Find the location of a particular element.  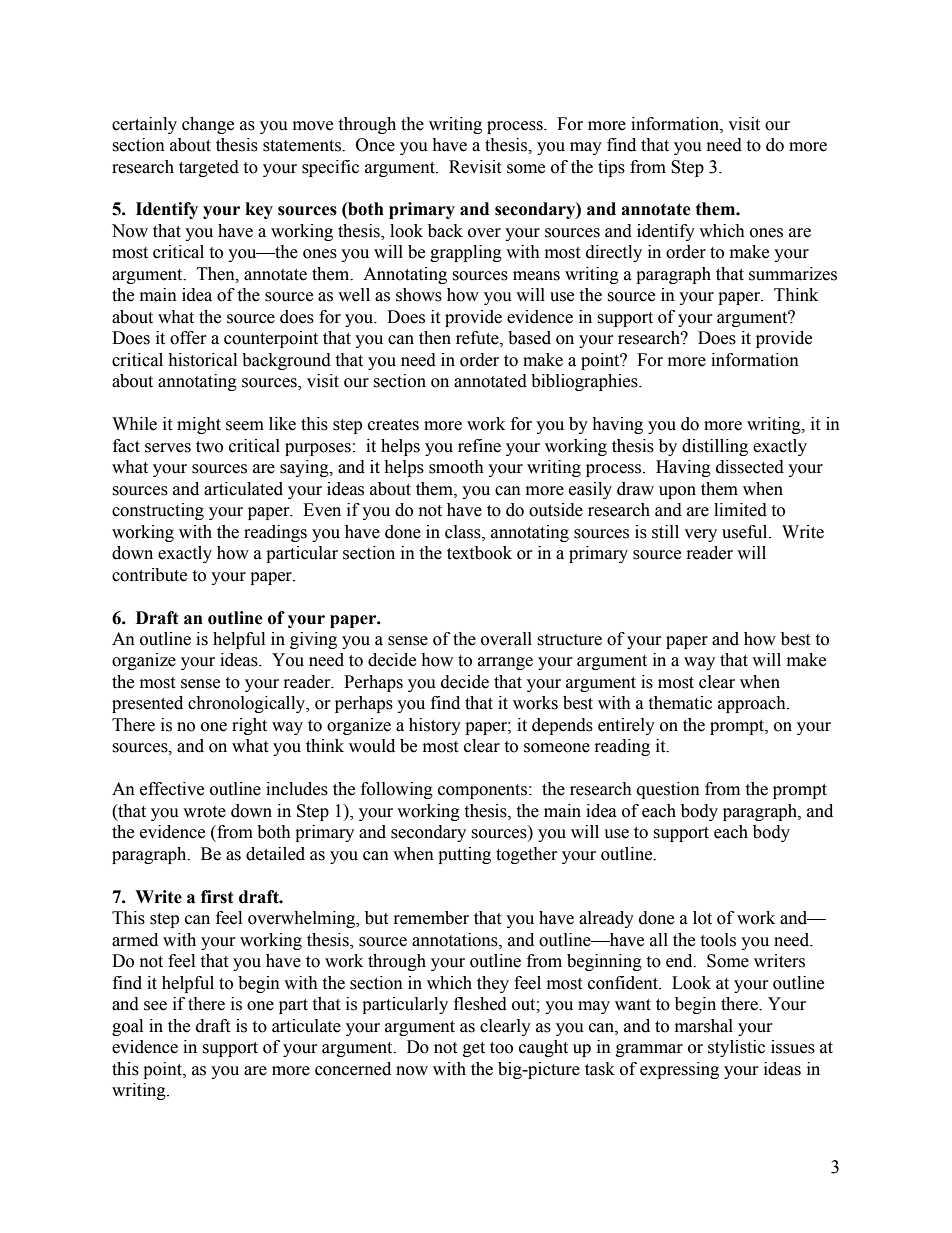

dissected is located at coordinates (750, 467).
